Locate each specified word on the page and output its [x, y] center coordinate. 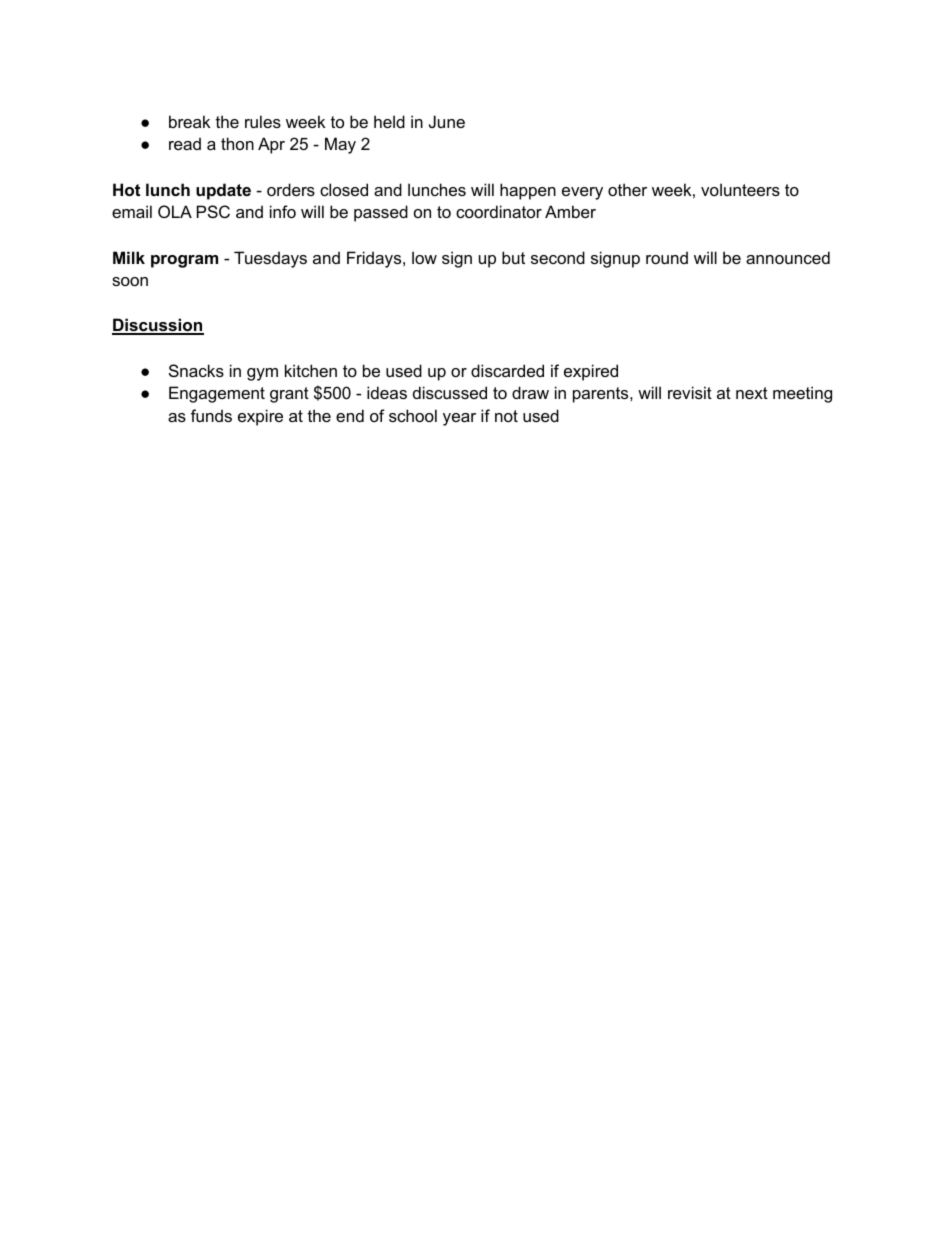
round [667, 257]
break [189, 121]
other [627, 189]
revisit [690, 392]
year [459, 419]
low [424, 257]
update [223, 191]
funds [211, 415]
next [752, 393]
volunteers [740, 189]
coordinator [499, 211]
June [447, 121]
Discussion [158, 326]
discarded [507, 370]
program [184, 261]
